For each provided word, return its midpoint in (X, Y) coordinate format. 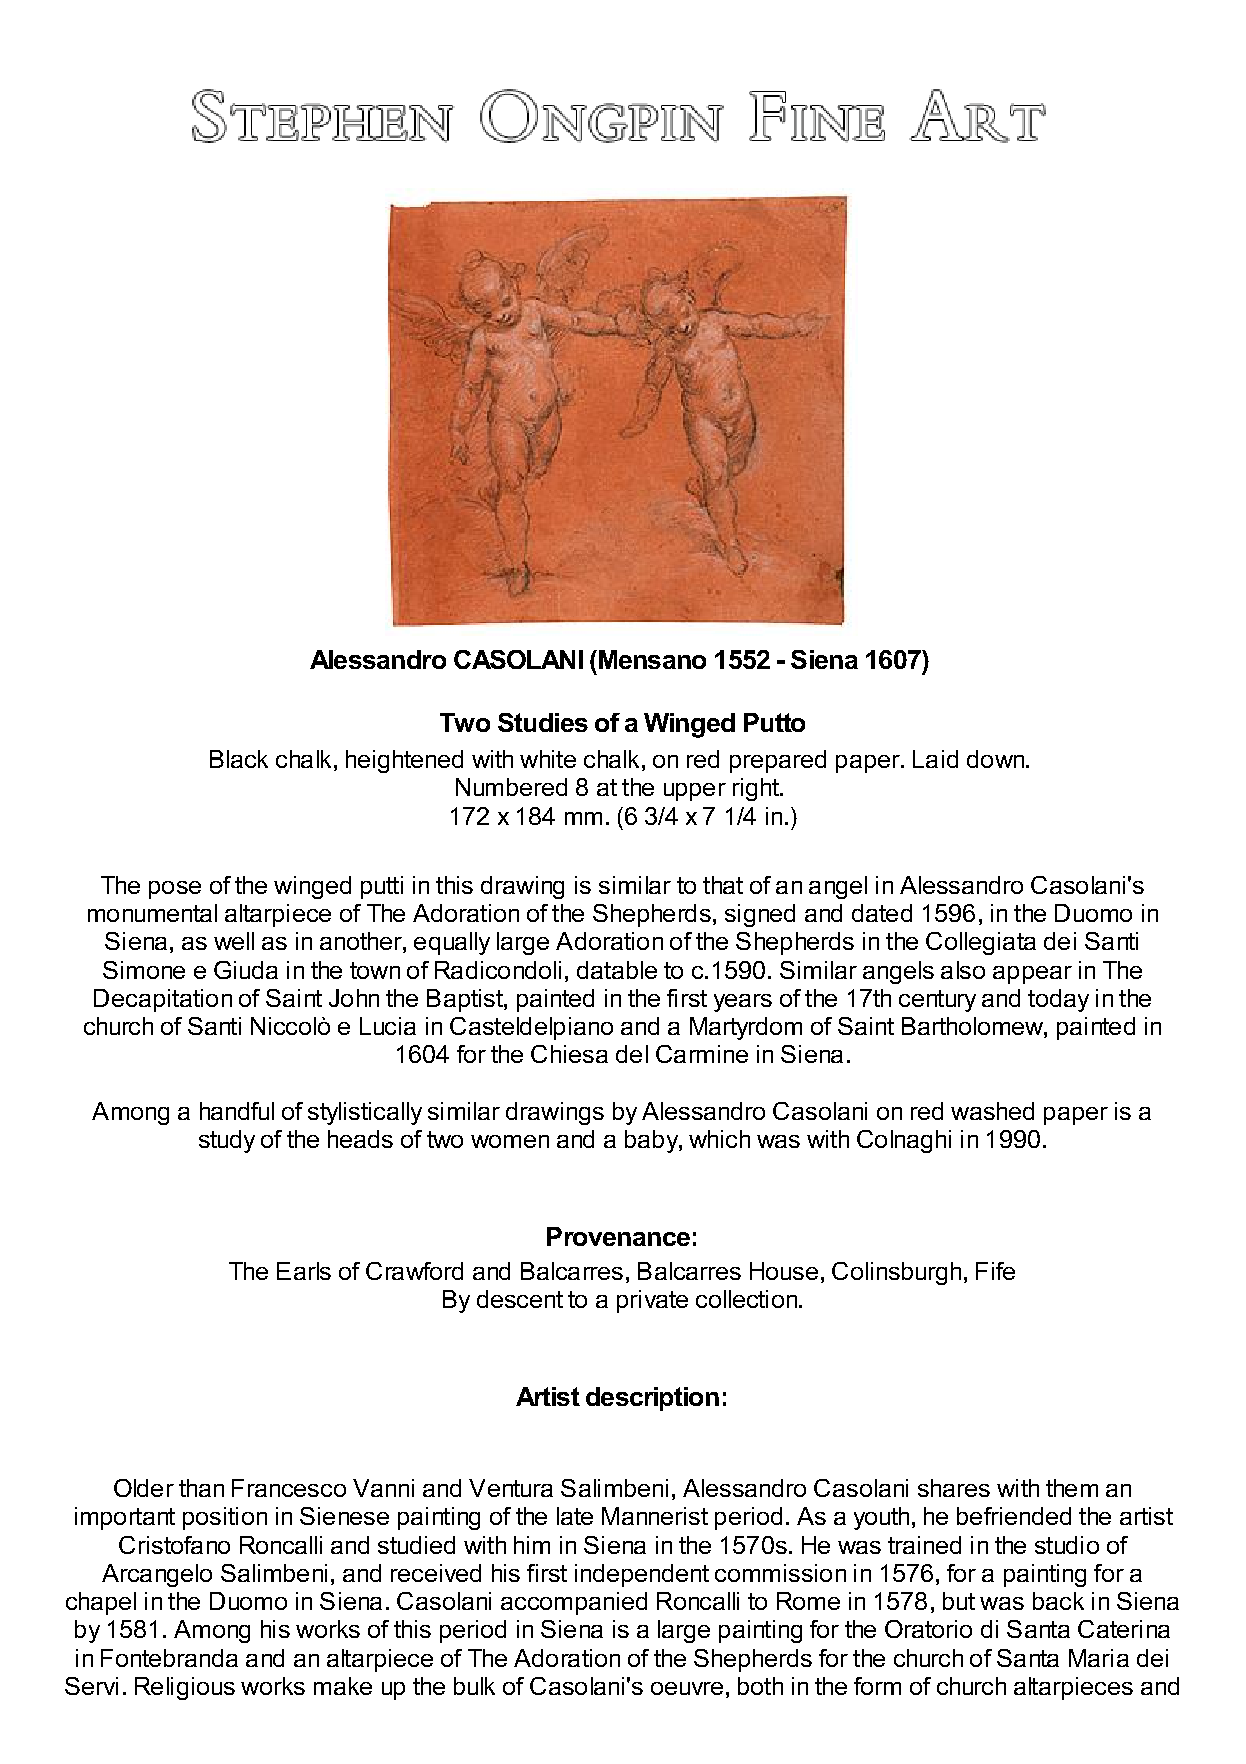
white (548, 759)
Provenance (618, 1236)
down (997, 759)
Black (239, 759)
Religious (185, 1688)
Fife (995, 1271)
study (227, 1141)
